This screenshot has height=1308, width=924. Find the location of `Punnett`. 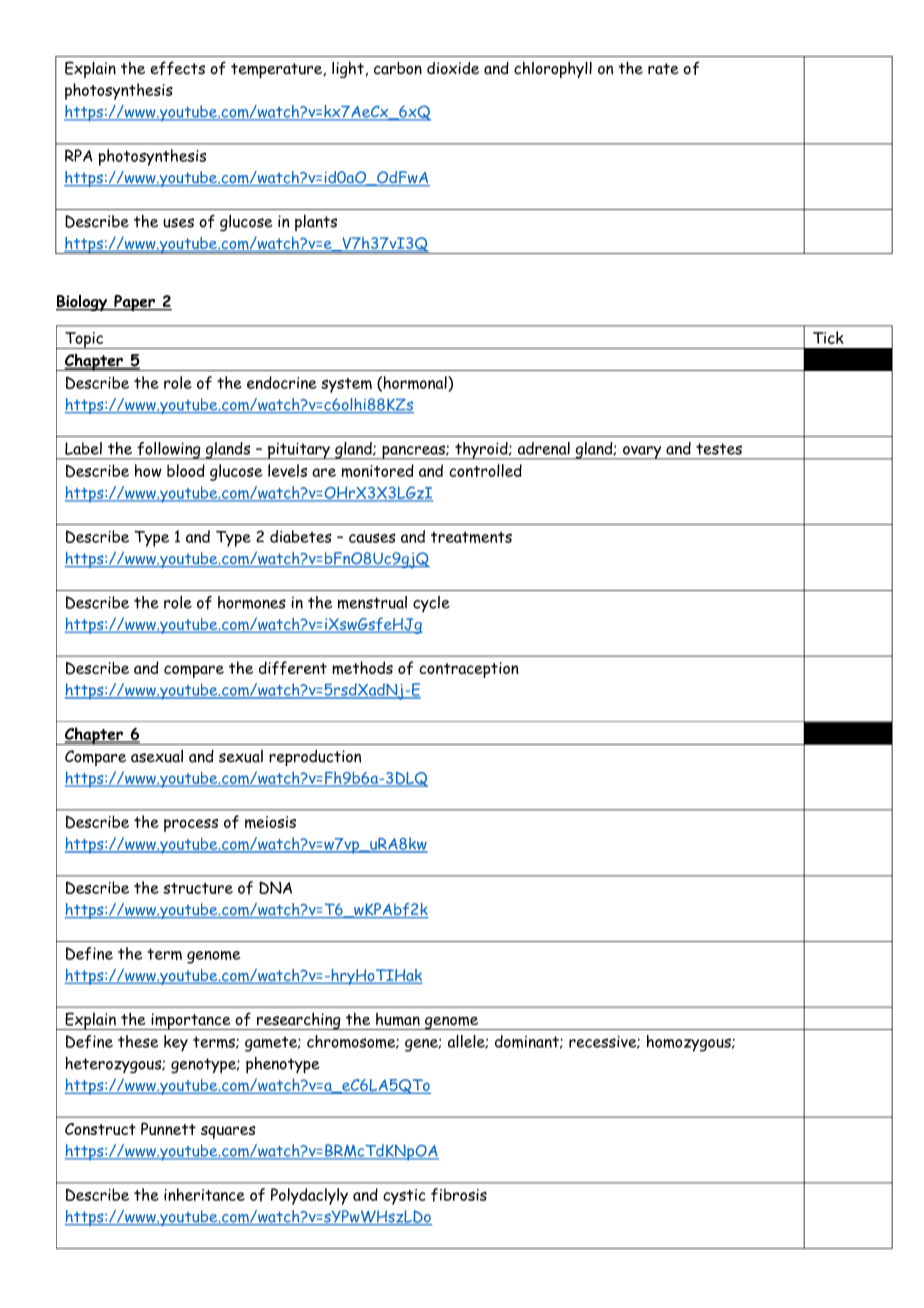

Punnett is located at coordinates (168, 1128).
